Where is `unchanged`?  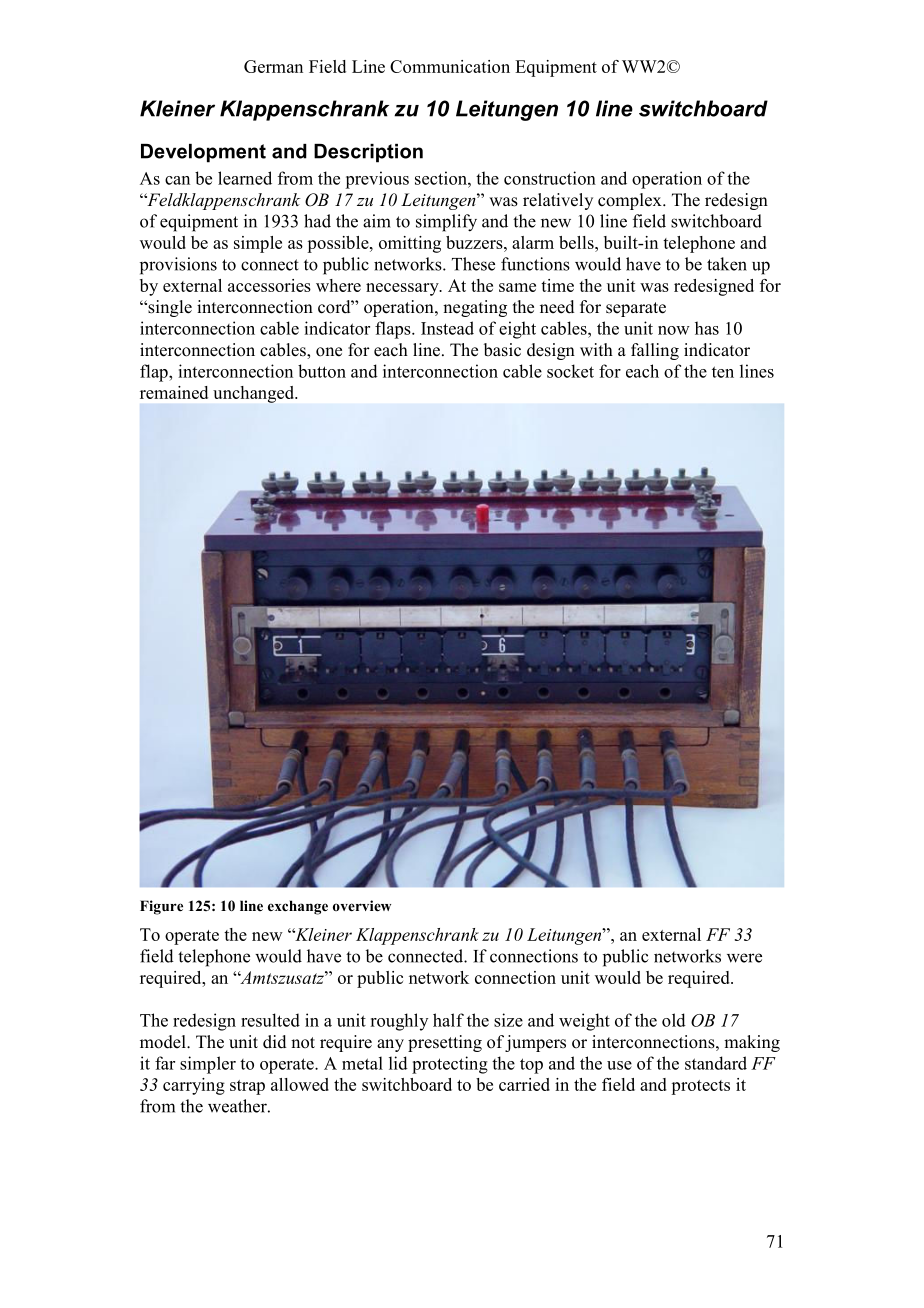 unchanged is located at coordinates (254, 394).
